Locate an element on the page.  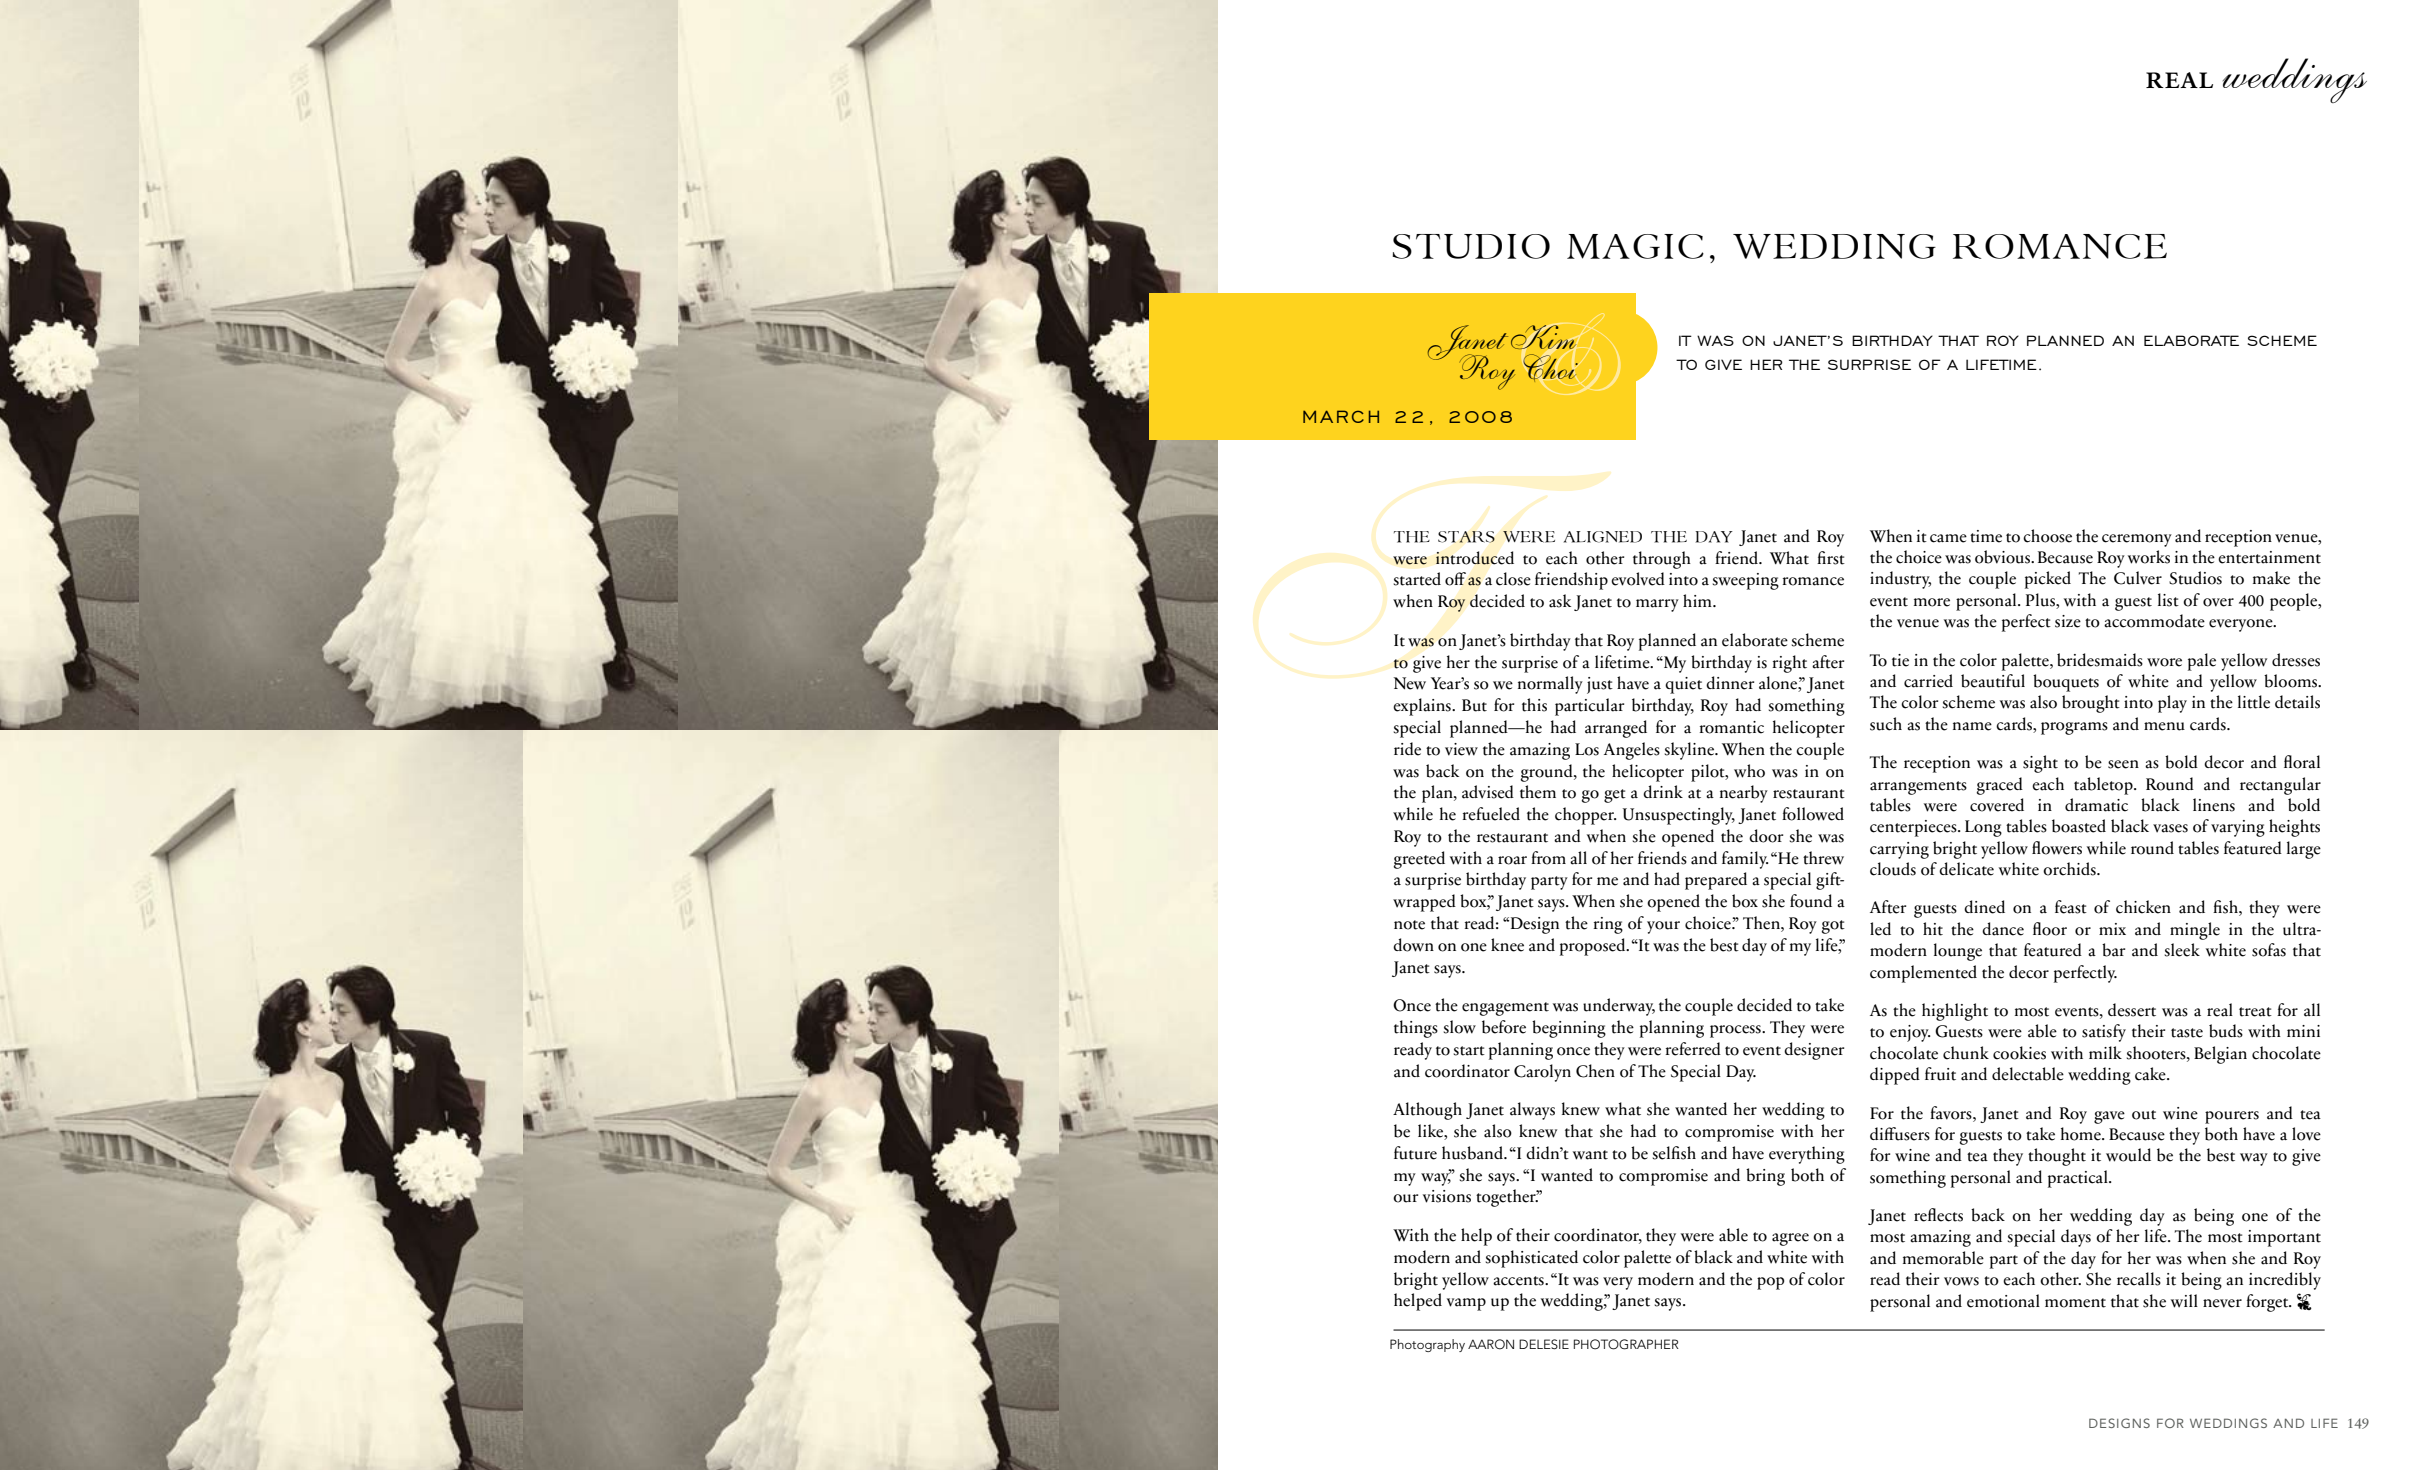
such is located at coordinates (1886, 724).
